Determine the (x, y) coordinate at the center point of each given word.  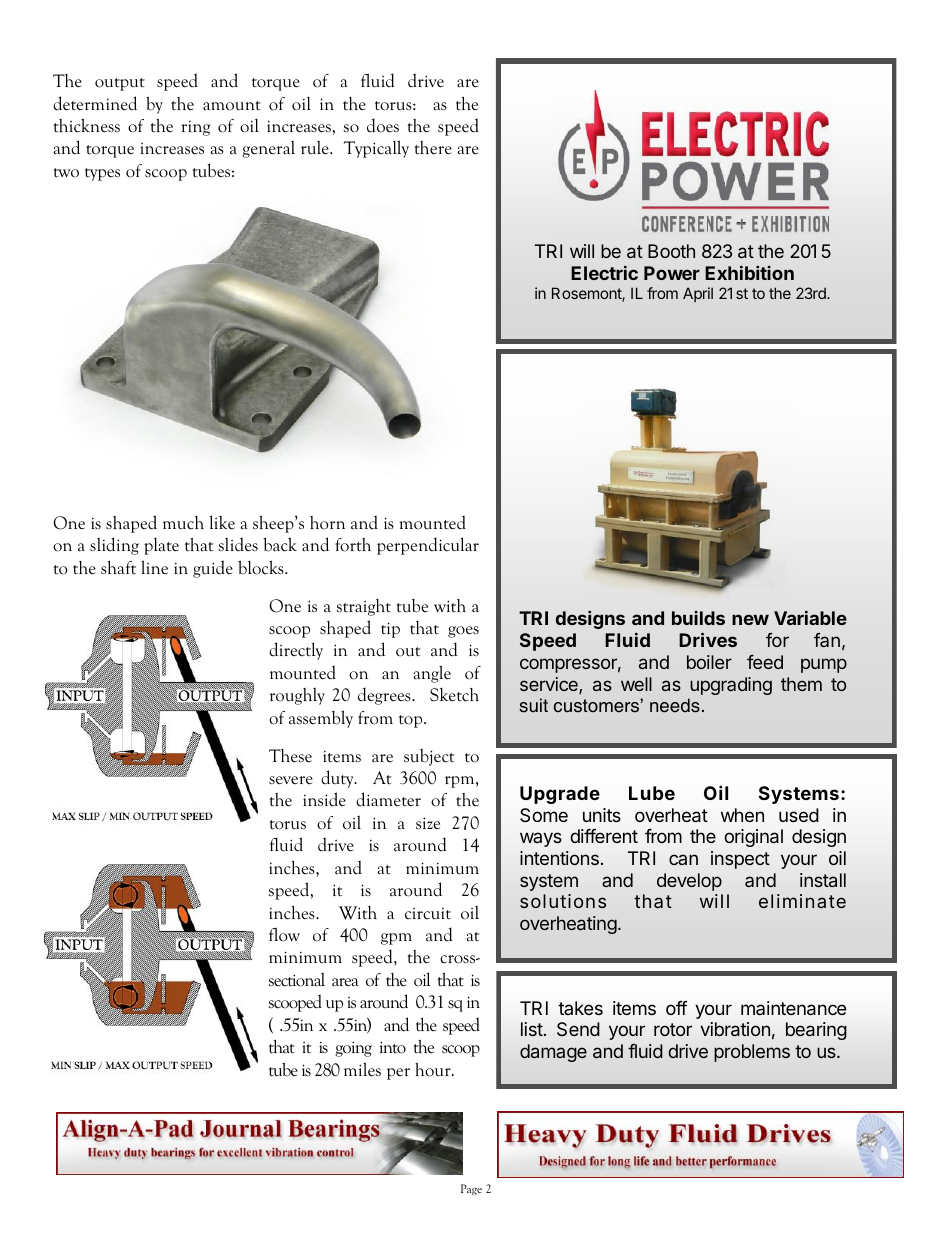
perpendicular (428, 546)
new (750, 619)
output (120, 84)
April (698, 294)
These (290, 756)
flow (284, 934)
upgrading (731, 686)
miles (362, 1069)
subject (429, 757)
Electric (604, 273)
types (102, 174)
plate (161, 546)
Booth (671, 251)
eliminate (802, 901)
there (433, 148)
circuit (428, 914)
